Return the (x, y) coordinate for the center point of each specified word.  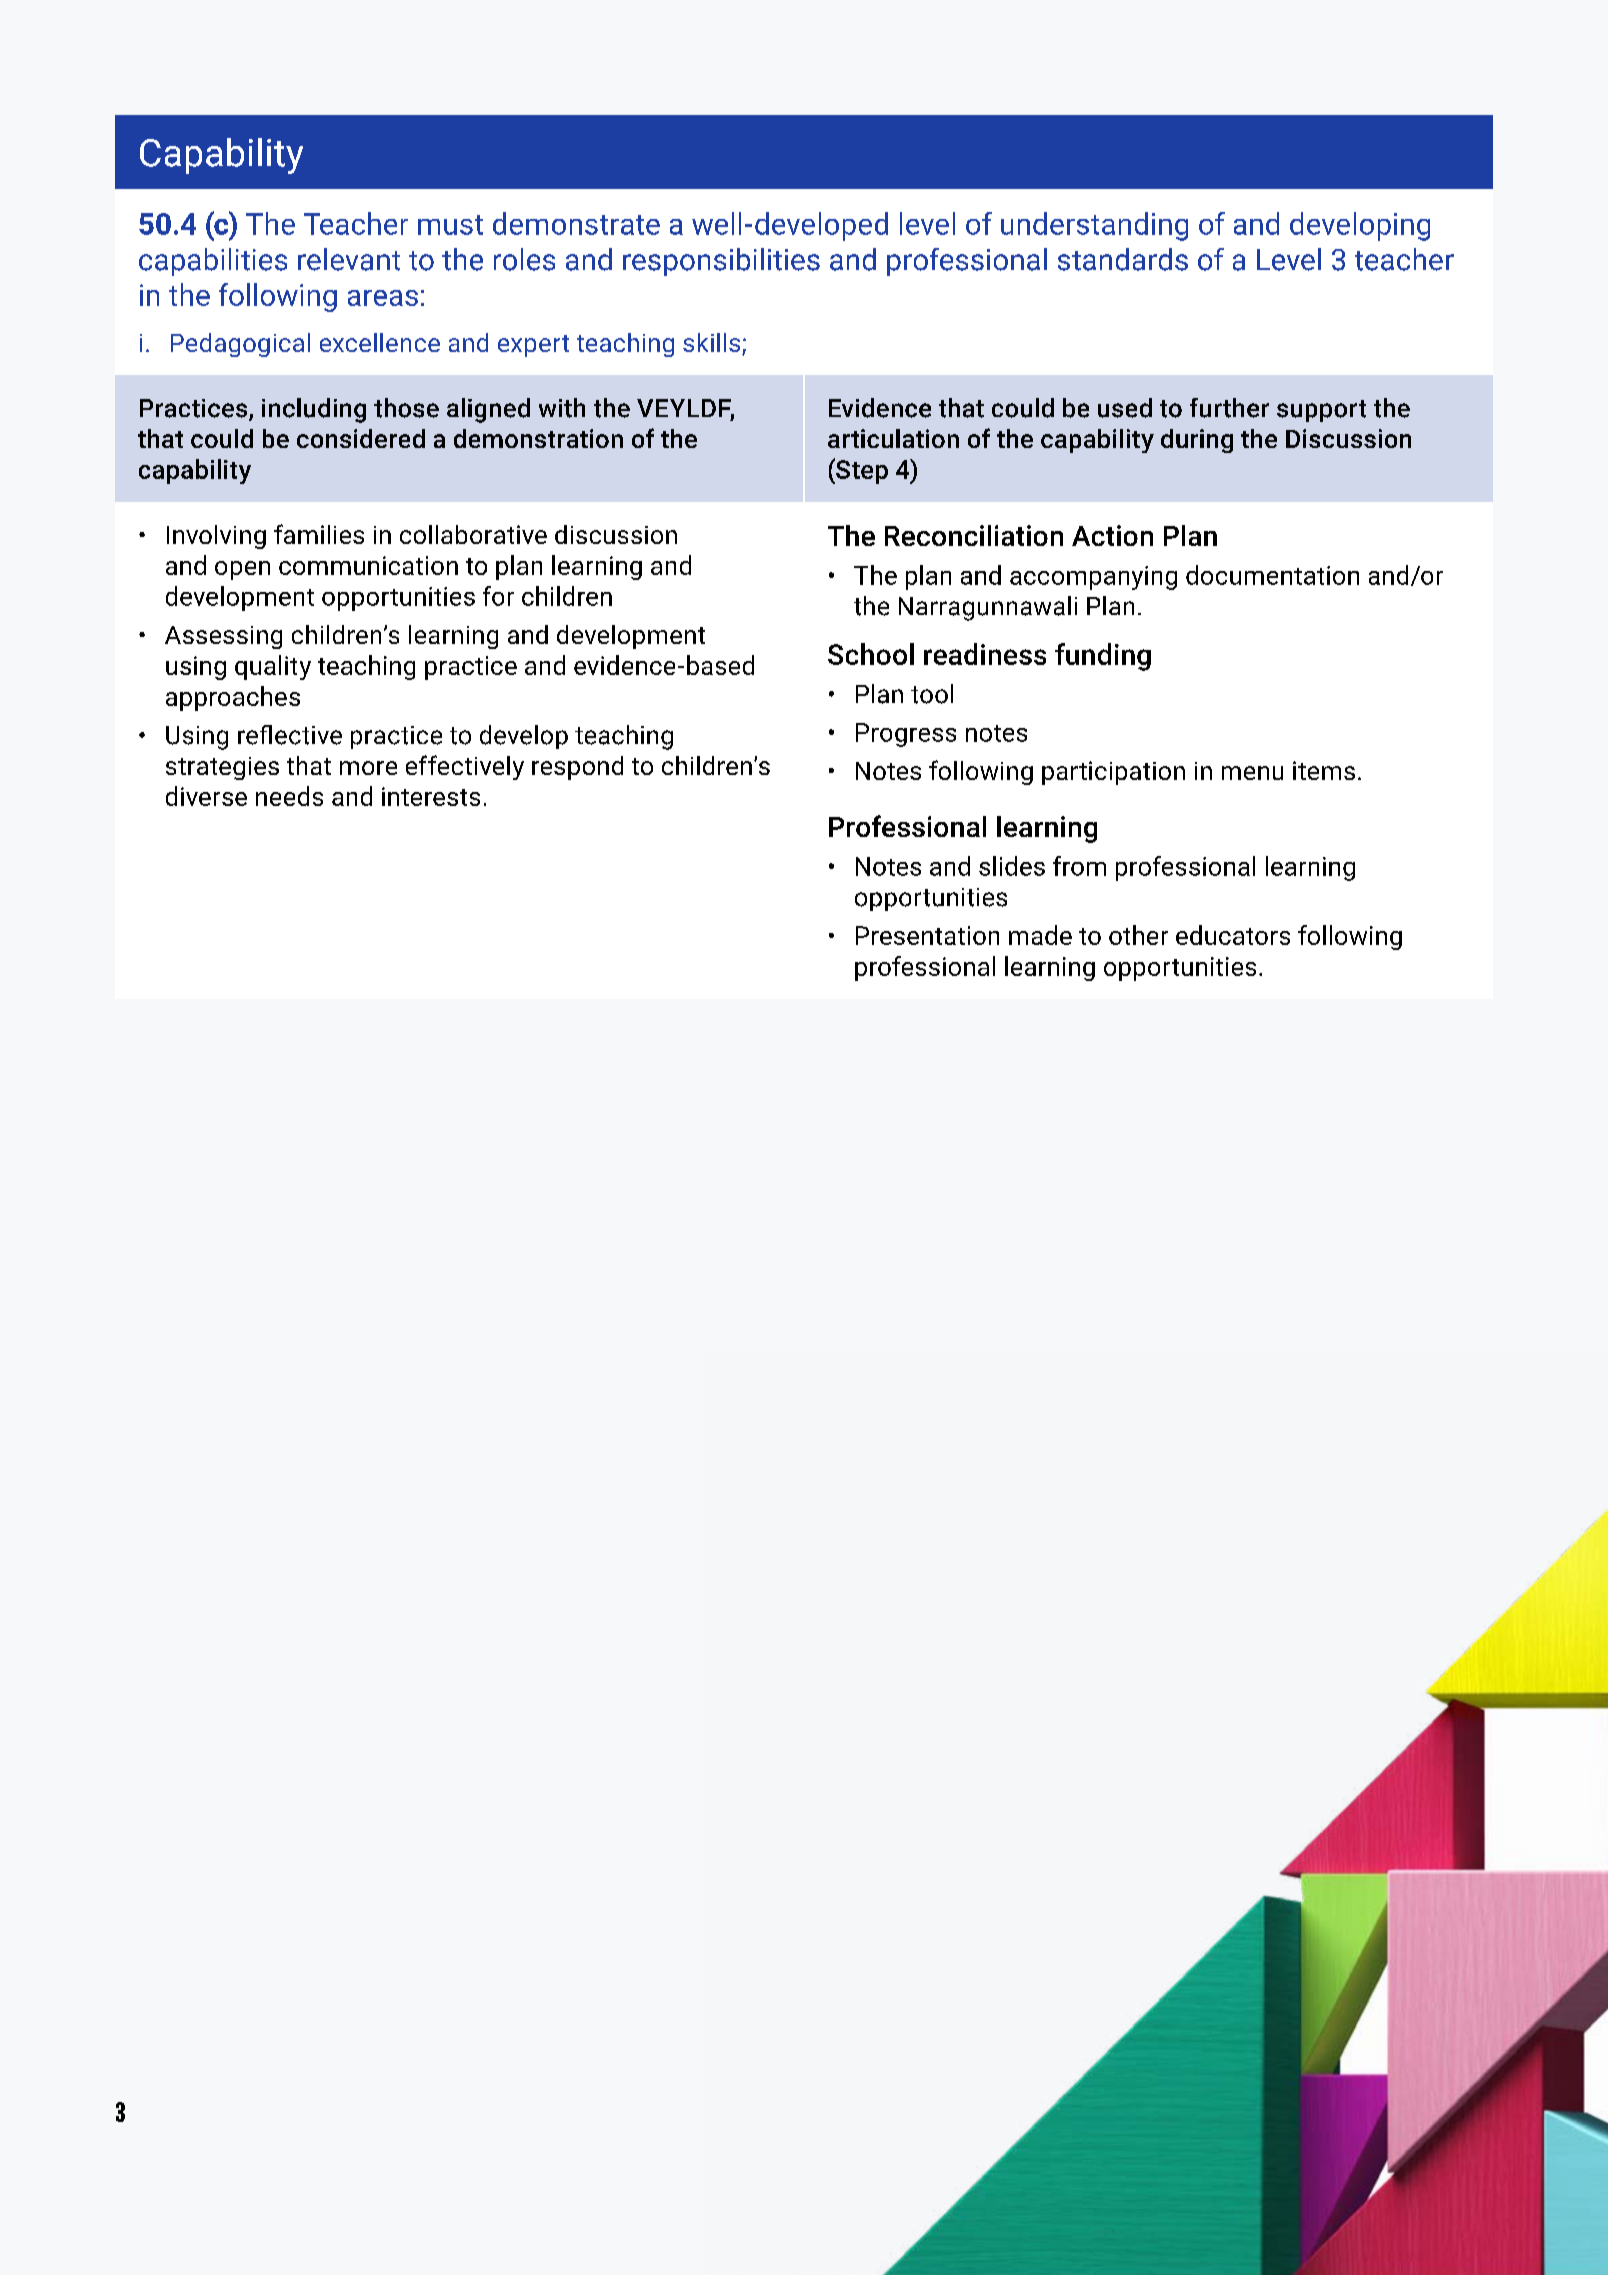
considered (361, 438)
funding (1103, 657)
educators (1233, 935)
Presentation (927, 935)
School (871, 654)
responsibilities (721, 262)
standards (1123, 259)
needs (289, 796)
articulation (893, 438)
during (1197, 441)
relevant (349, 259)
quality (273, 667)
